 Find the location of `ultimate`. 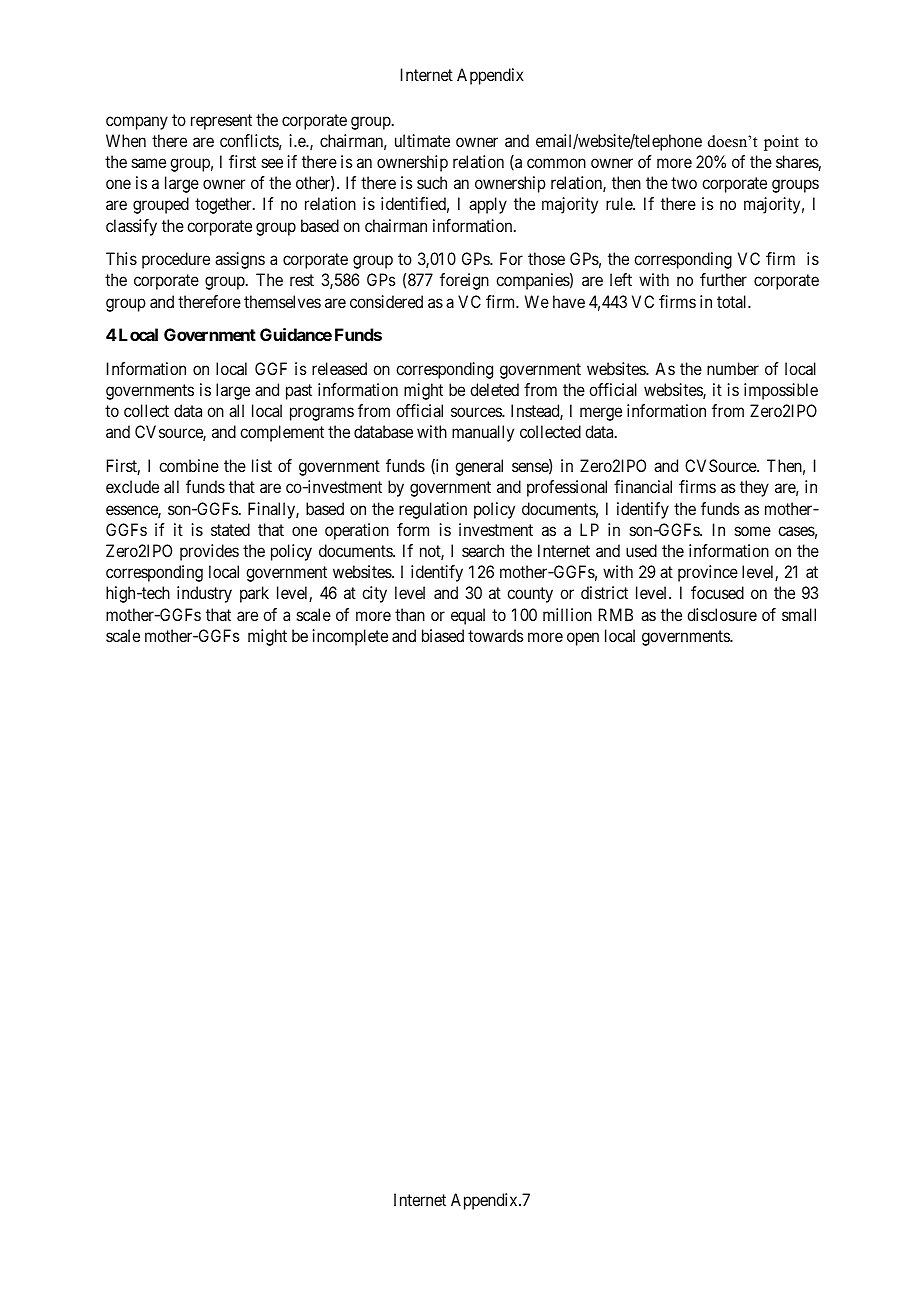

ultimate is located at coordinates (422, 140).
